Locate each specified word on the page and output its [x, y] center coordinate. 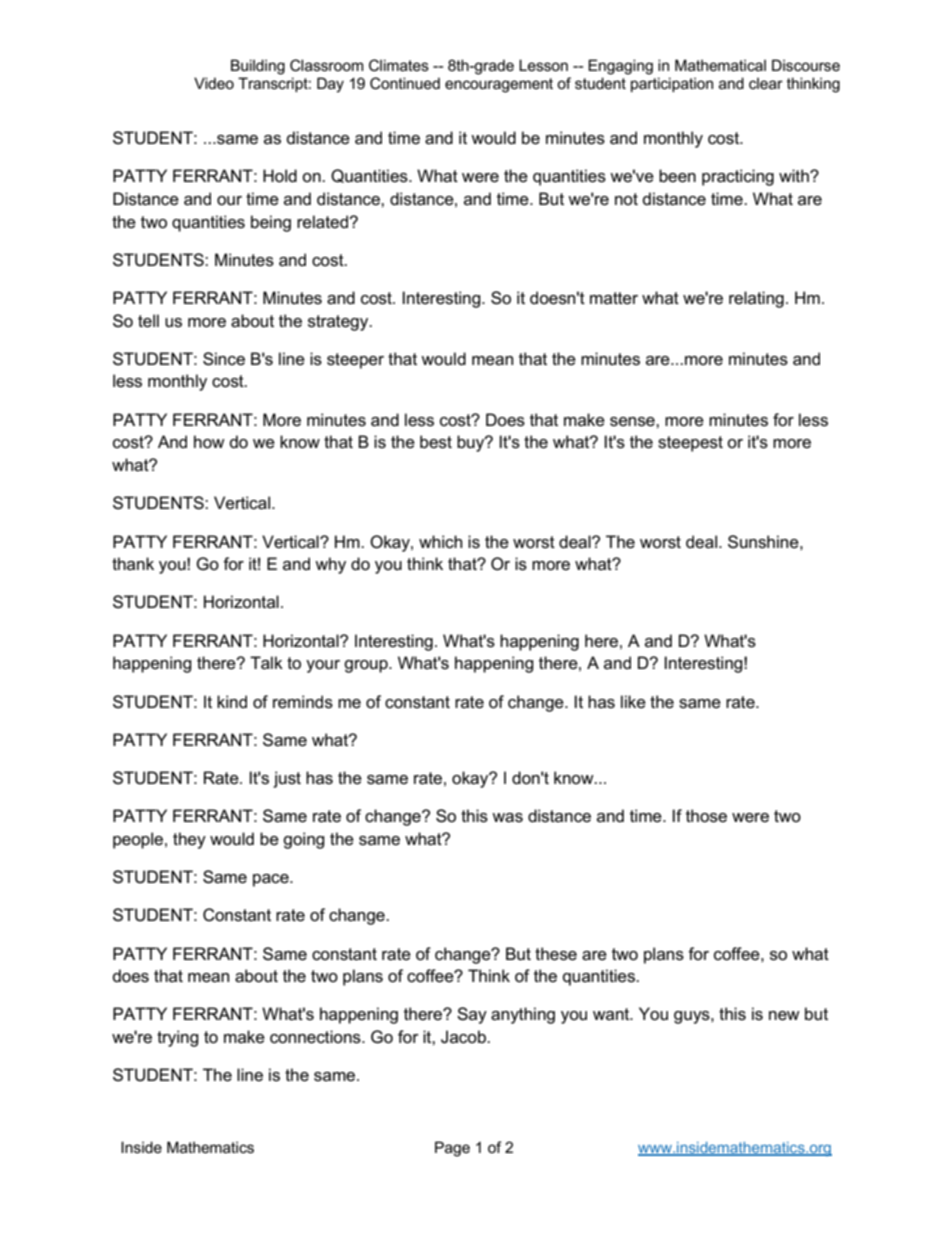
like [633, 702]
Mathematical [720, 65]
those [706, 816]
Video [214, 83]
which [440, 542]
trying [178, 1038]
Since [224, 359]
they [189, 840]
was [507, 818]
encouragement [499, 85]
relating [756, 299]
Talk [266, 663]
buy [472, 443]
